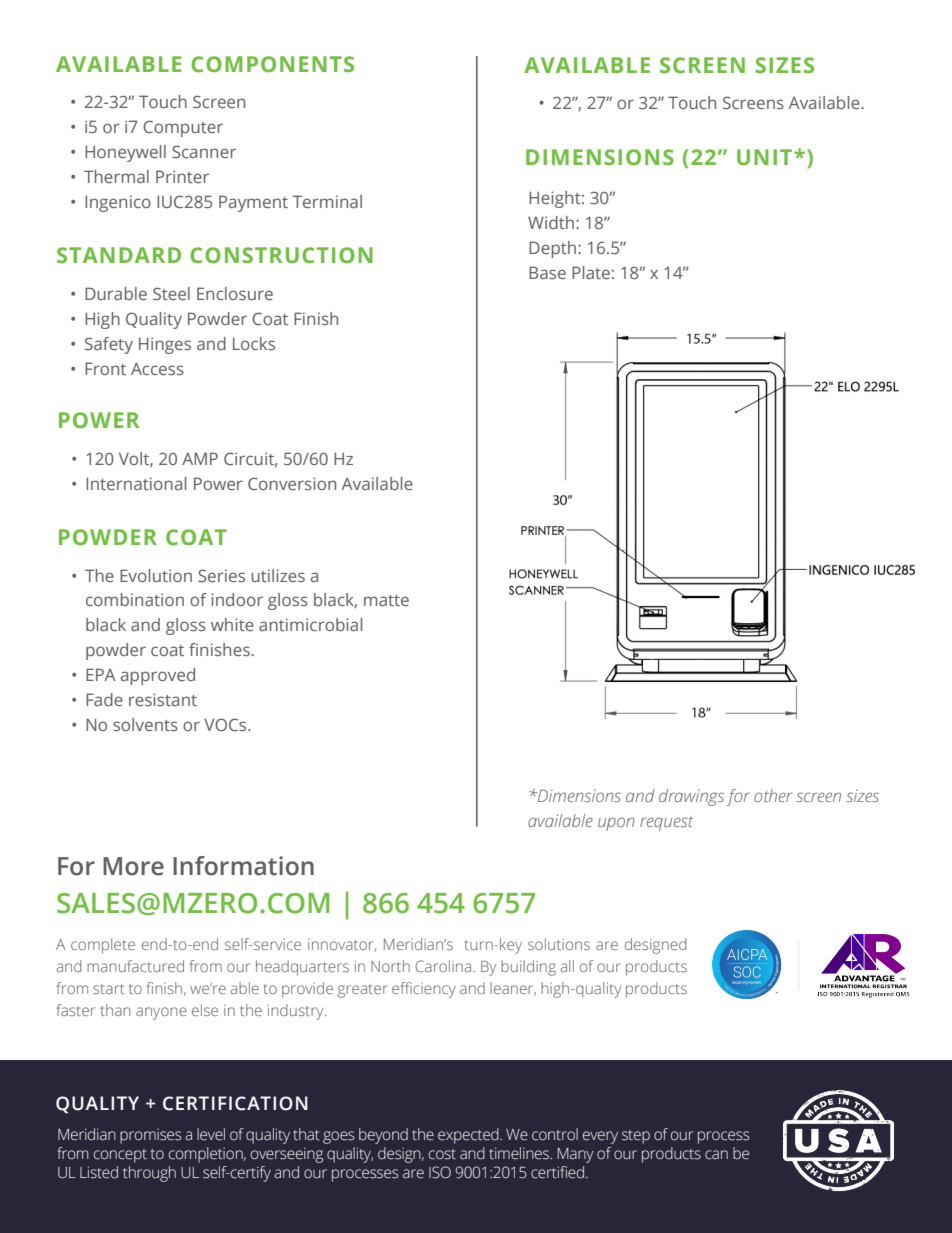  I want to click on AMP, so click(200, 458).
